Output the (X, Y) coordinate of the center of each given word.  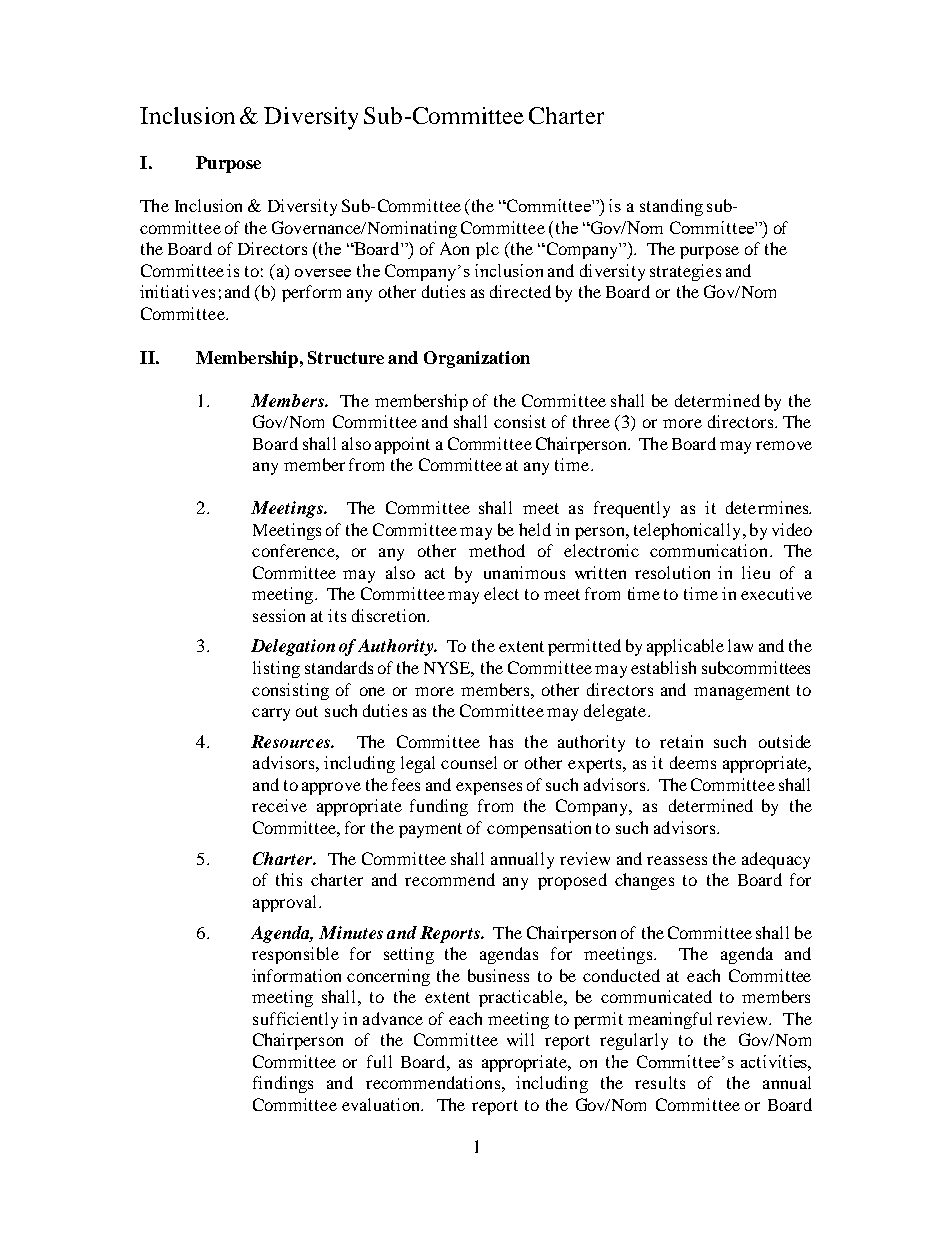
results (660, 1082)
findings (283, 1084)
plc (487, 250)
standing (671, 207)
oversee (323, 273)
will (520, 1039)
